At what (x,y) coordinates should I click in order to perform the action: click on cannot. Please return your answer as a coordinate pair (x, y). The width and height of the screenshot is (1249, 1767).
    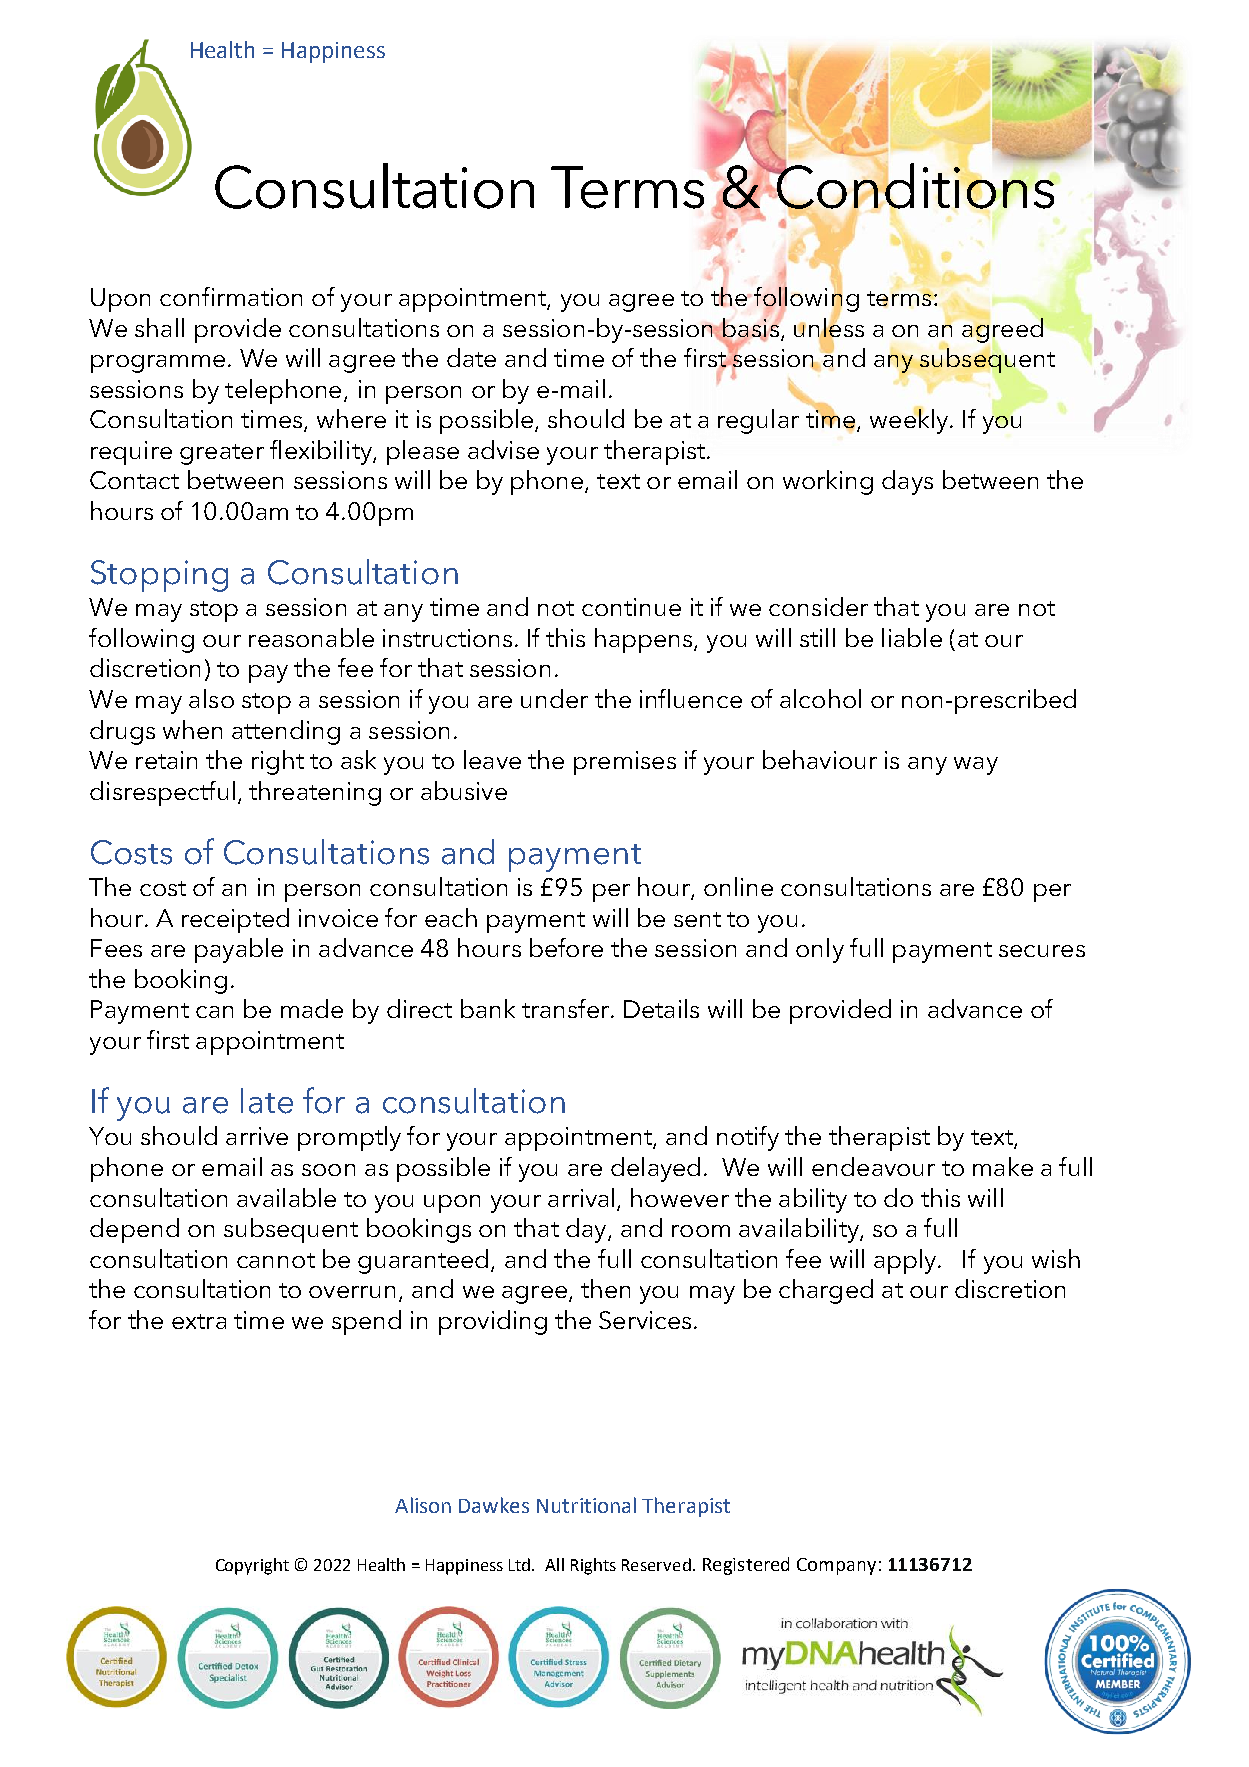
    Looking at the image, I should click on (276, 1260).
